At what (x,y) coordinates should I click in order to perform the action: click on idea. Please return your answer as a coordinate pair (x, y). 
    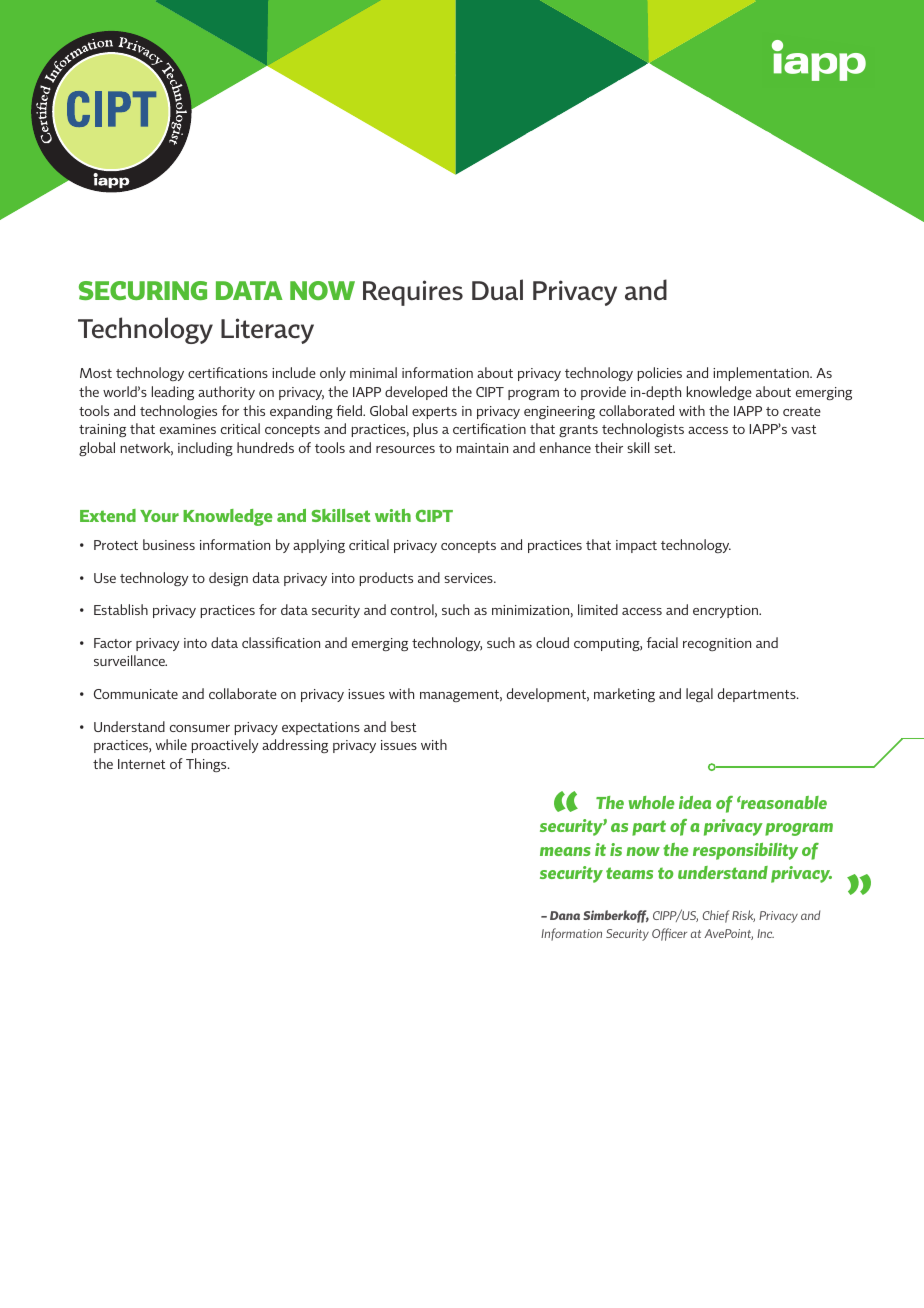
    Looking at the image, I should click on (695, 802).
